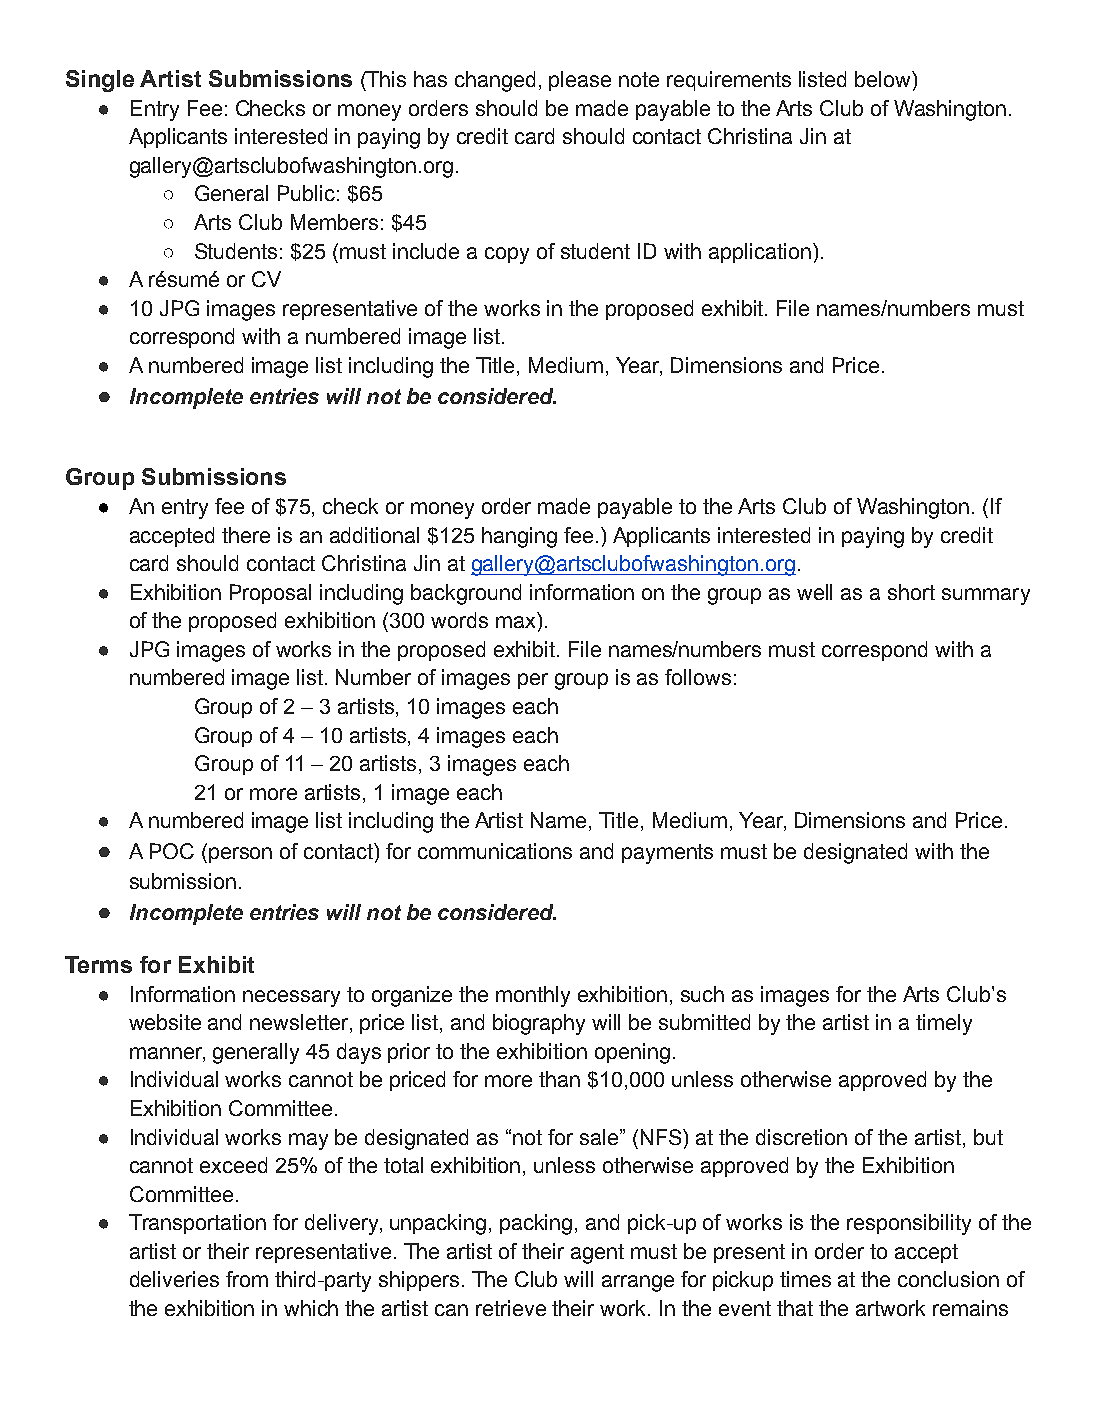  I want to click on deliveries, so click(174, 1279).
